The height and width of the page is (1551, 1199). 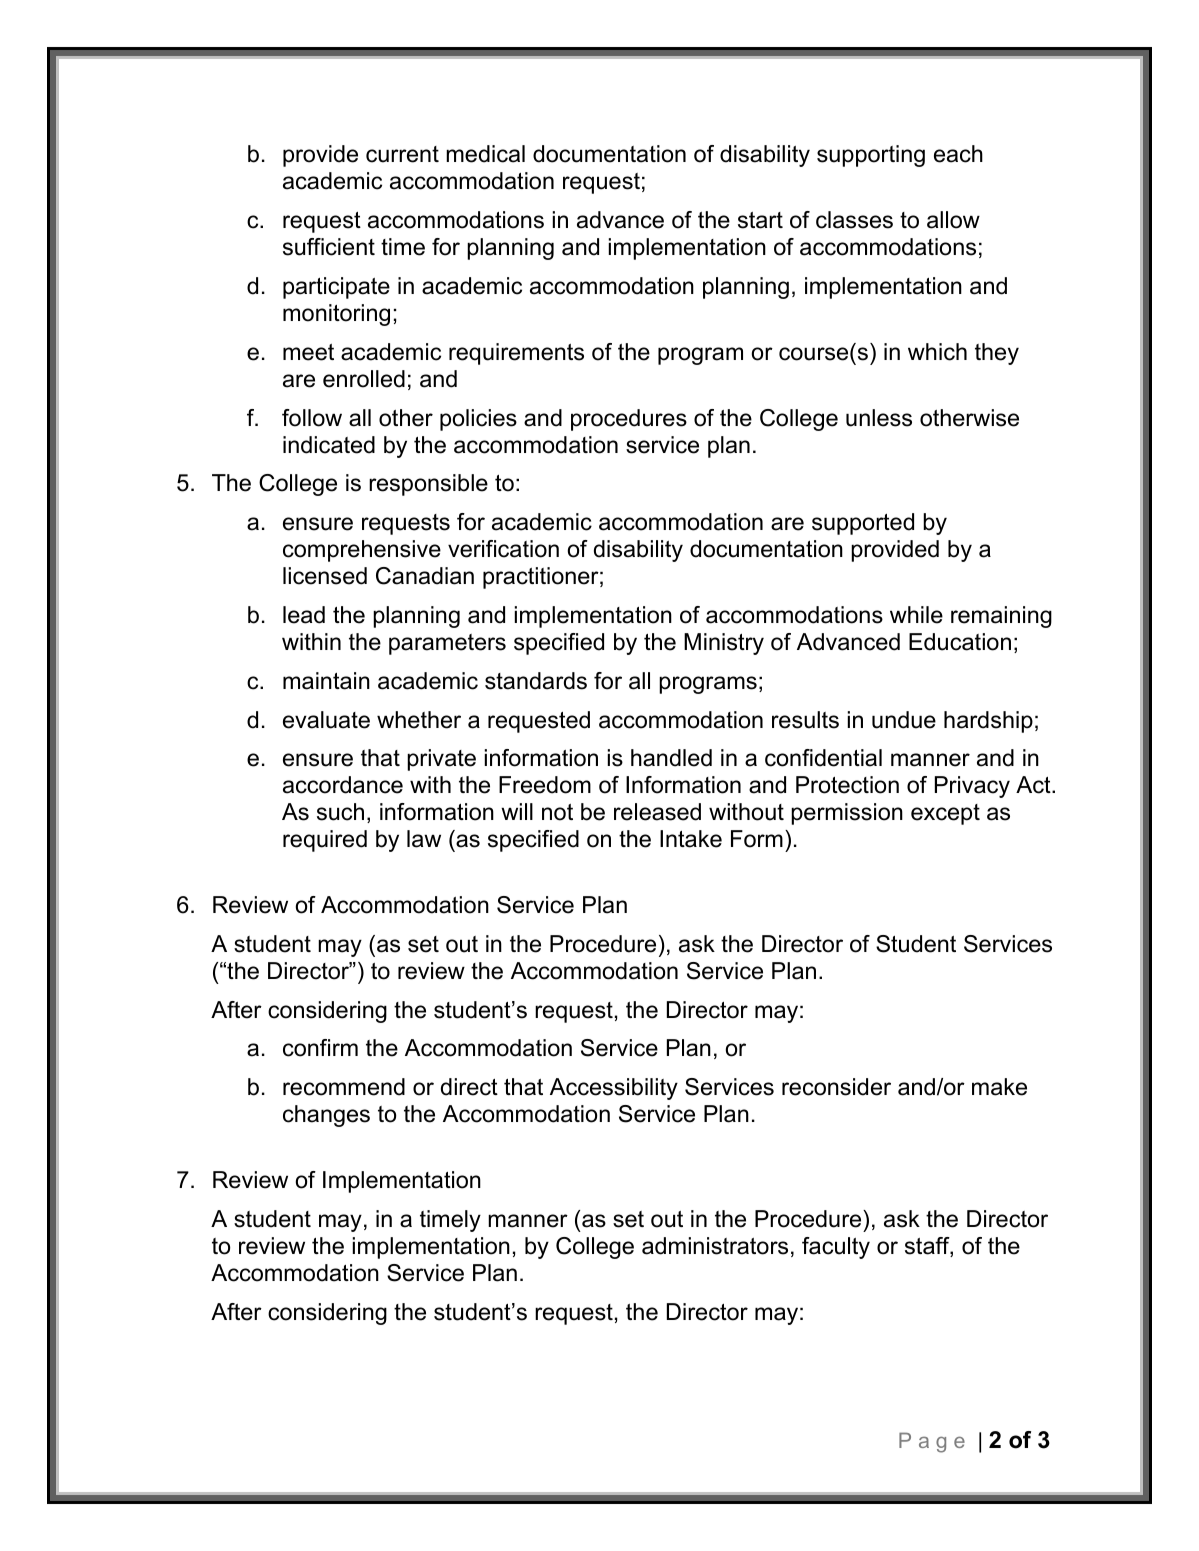 I want to click on allow, so click(x=953, y=220).
